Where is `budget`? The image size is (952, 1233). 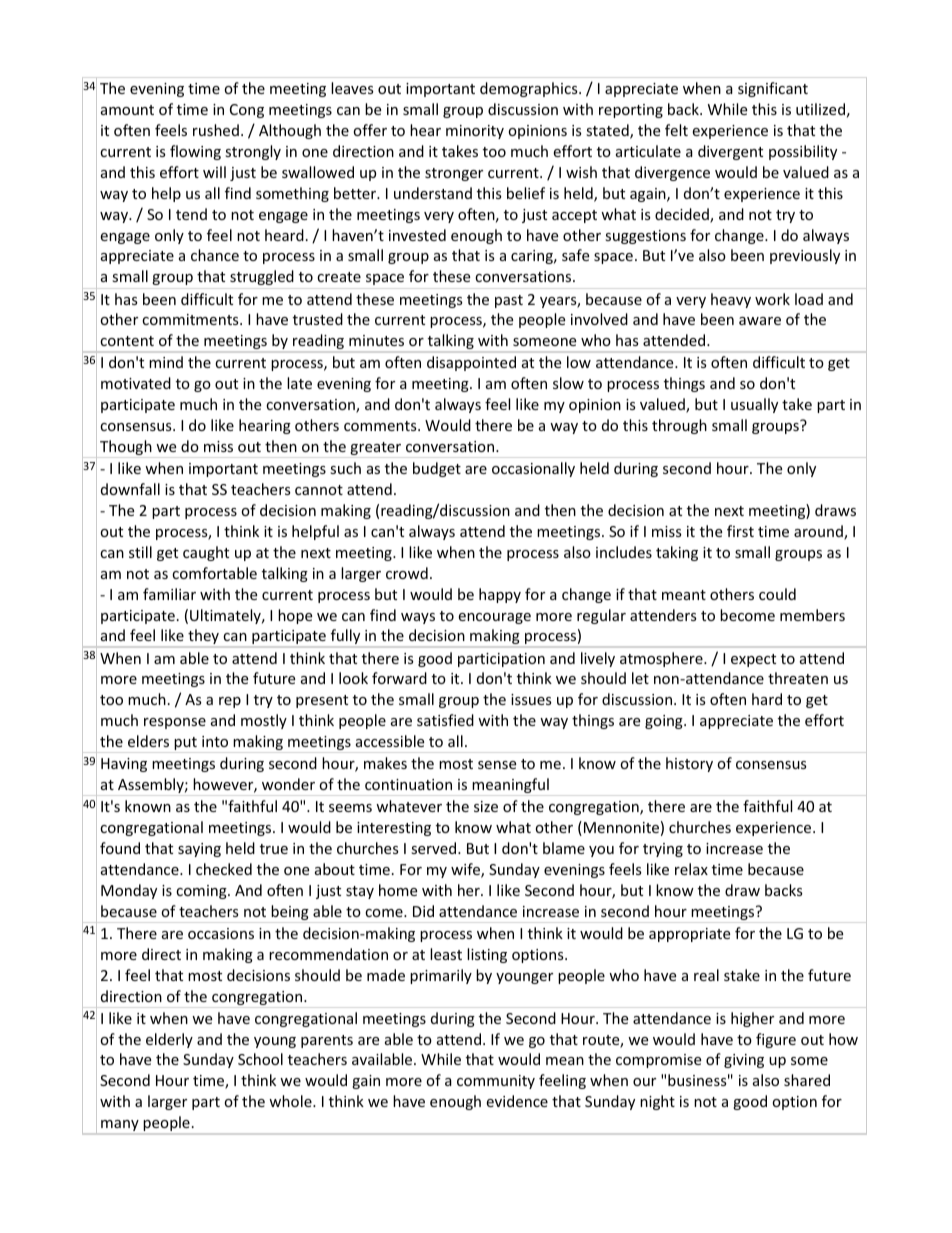 budget is located at coordinates (437, 469).
